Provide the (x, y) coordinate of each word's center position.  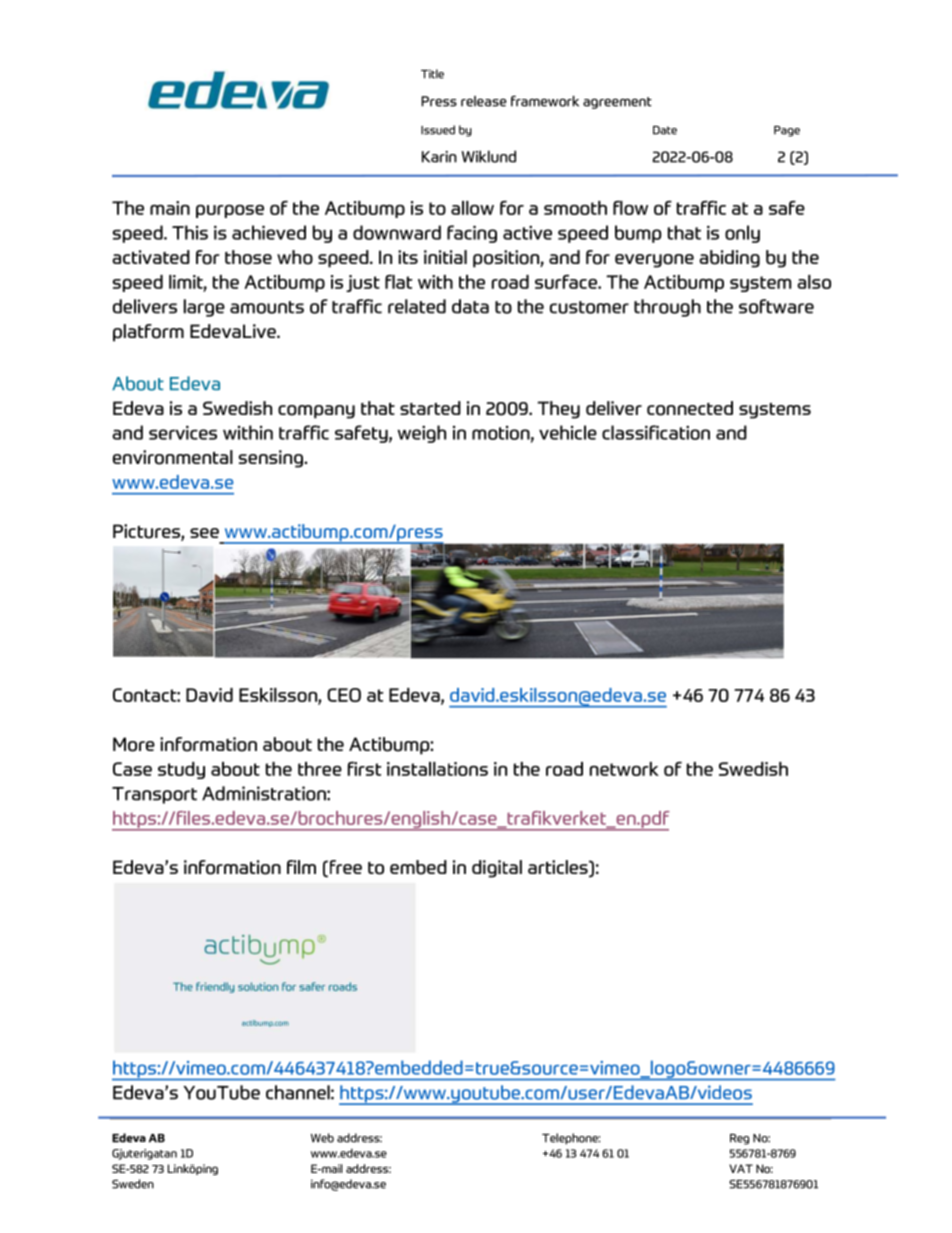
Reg (739, 1139)
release (484, 101)
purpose (230, 211)
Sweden (133, 1184)
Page (787, 131)
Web (322, 1138)
